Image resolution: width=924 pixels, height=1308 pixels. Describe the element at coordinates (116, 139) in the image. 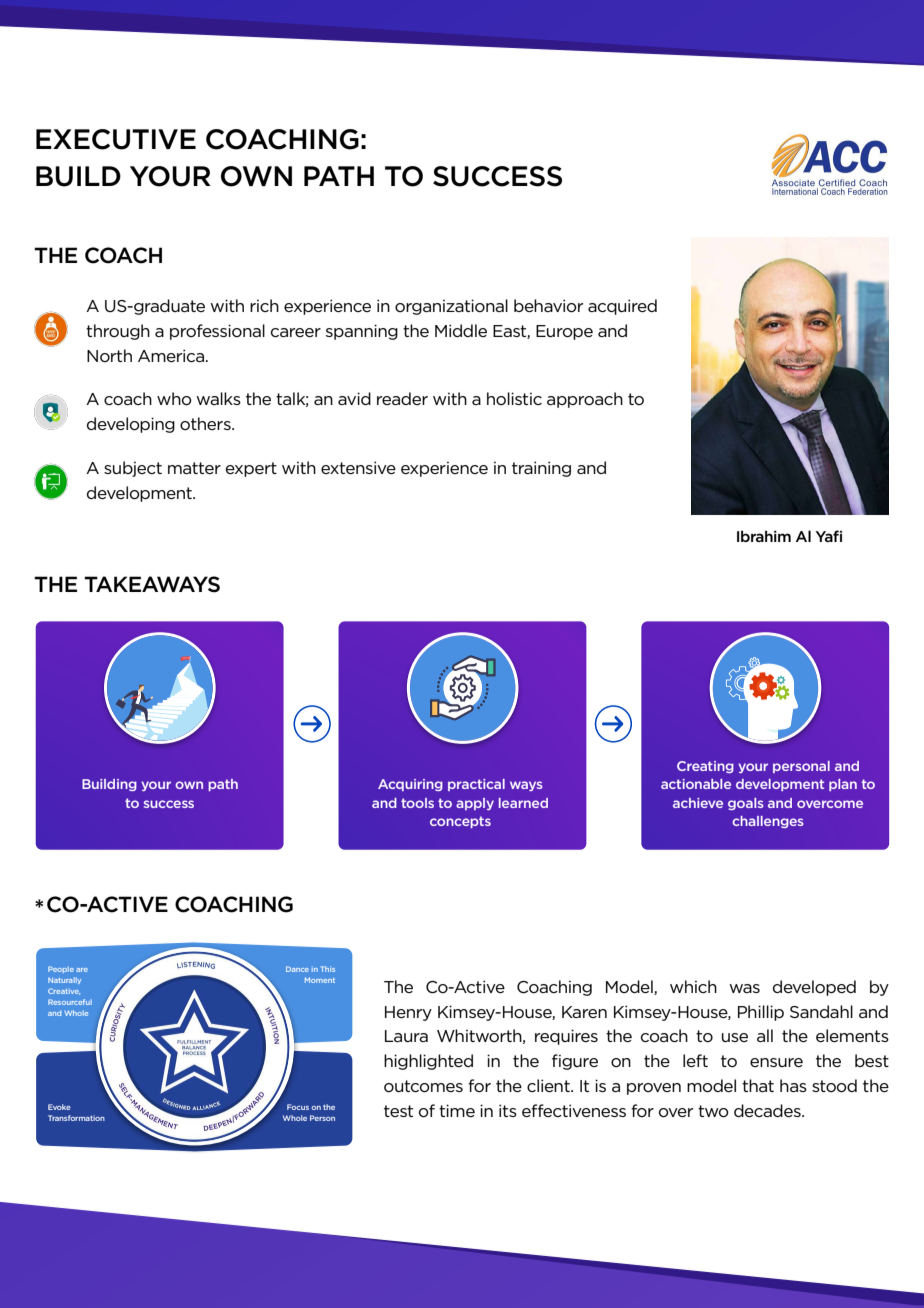

I see `EXECUTIVE` at that location.
